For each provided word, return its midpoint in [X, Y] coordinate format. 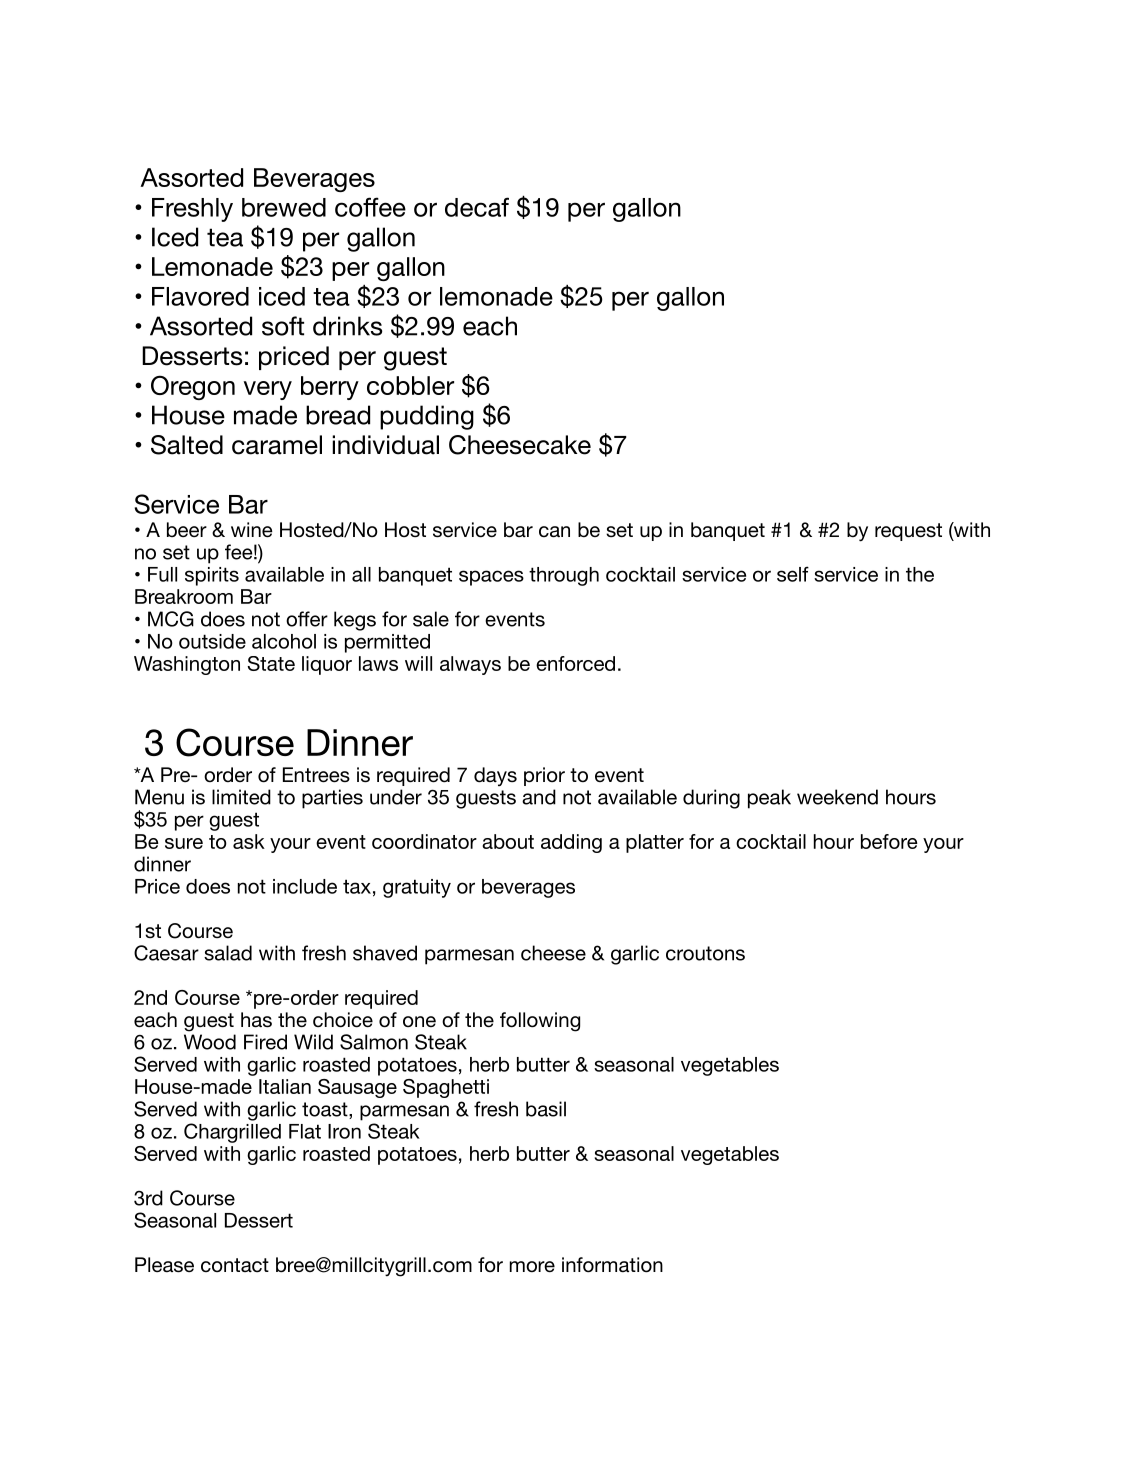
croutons [705, 953]
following [540, 1022]
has [256, 1020]
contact [235, 1265]
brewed [284, 207]
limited [241, 797]
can [554, 532]
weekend [837, 797]
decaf [477, 207]
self [793, 574]
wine [252, 530]
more [532, 1266]
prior [544, 776]
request [908, 532]
